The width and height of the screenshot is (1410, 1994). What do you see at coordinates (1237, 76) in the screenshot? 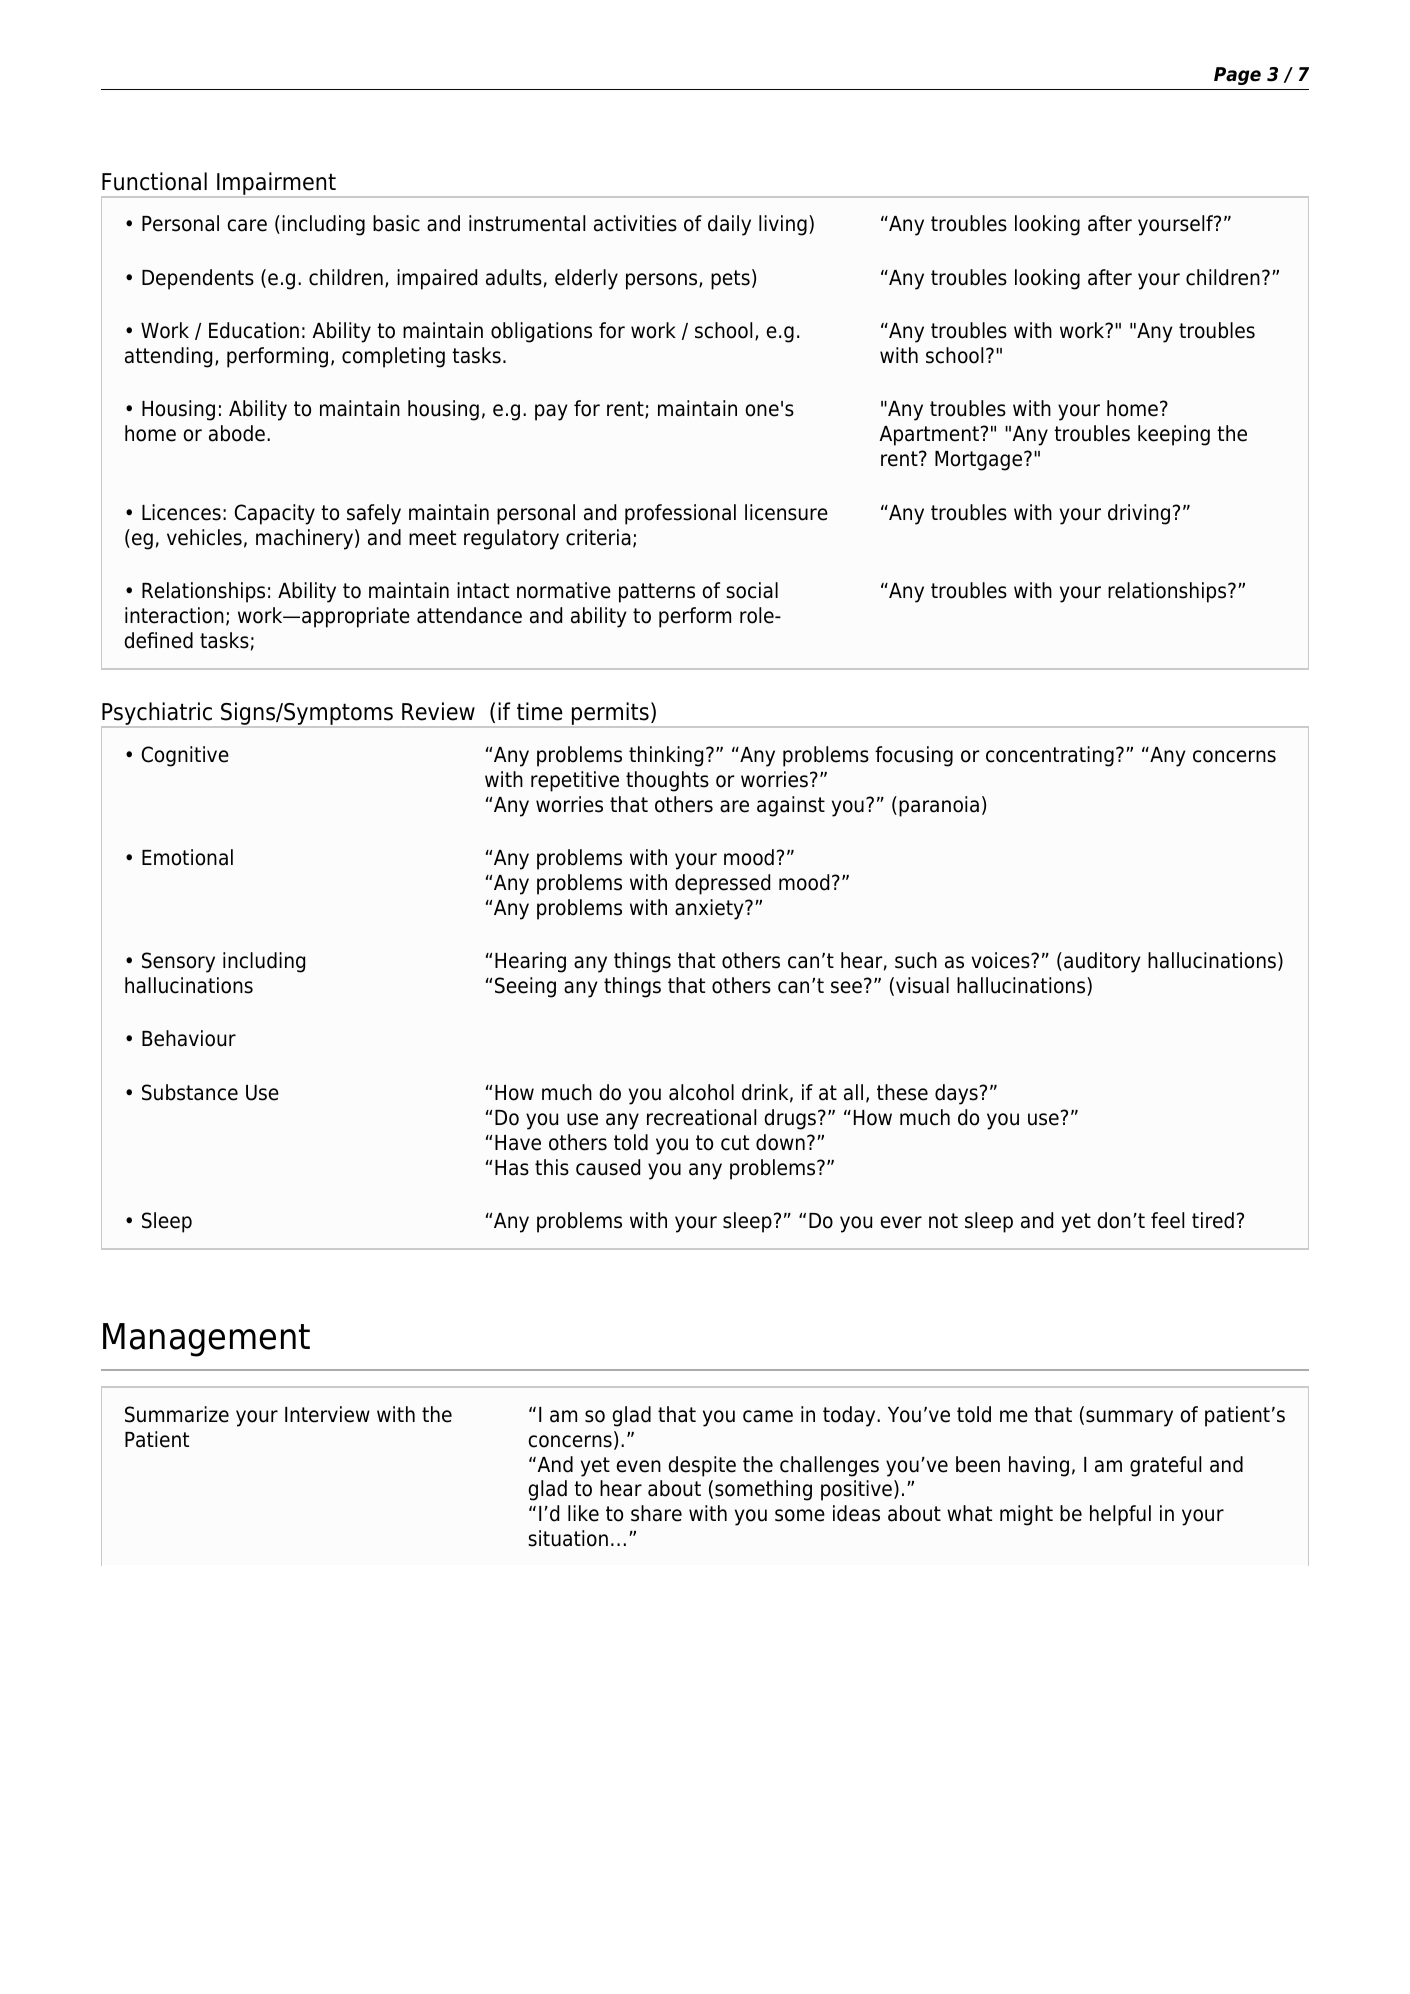
I see `Page` at bounding box center [1237, 76].
